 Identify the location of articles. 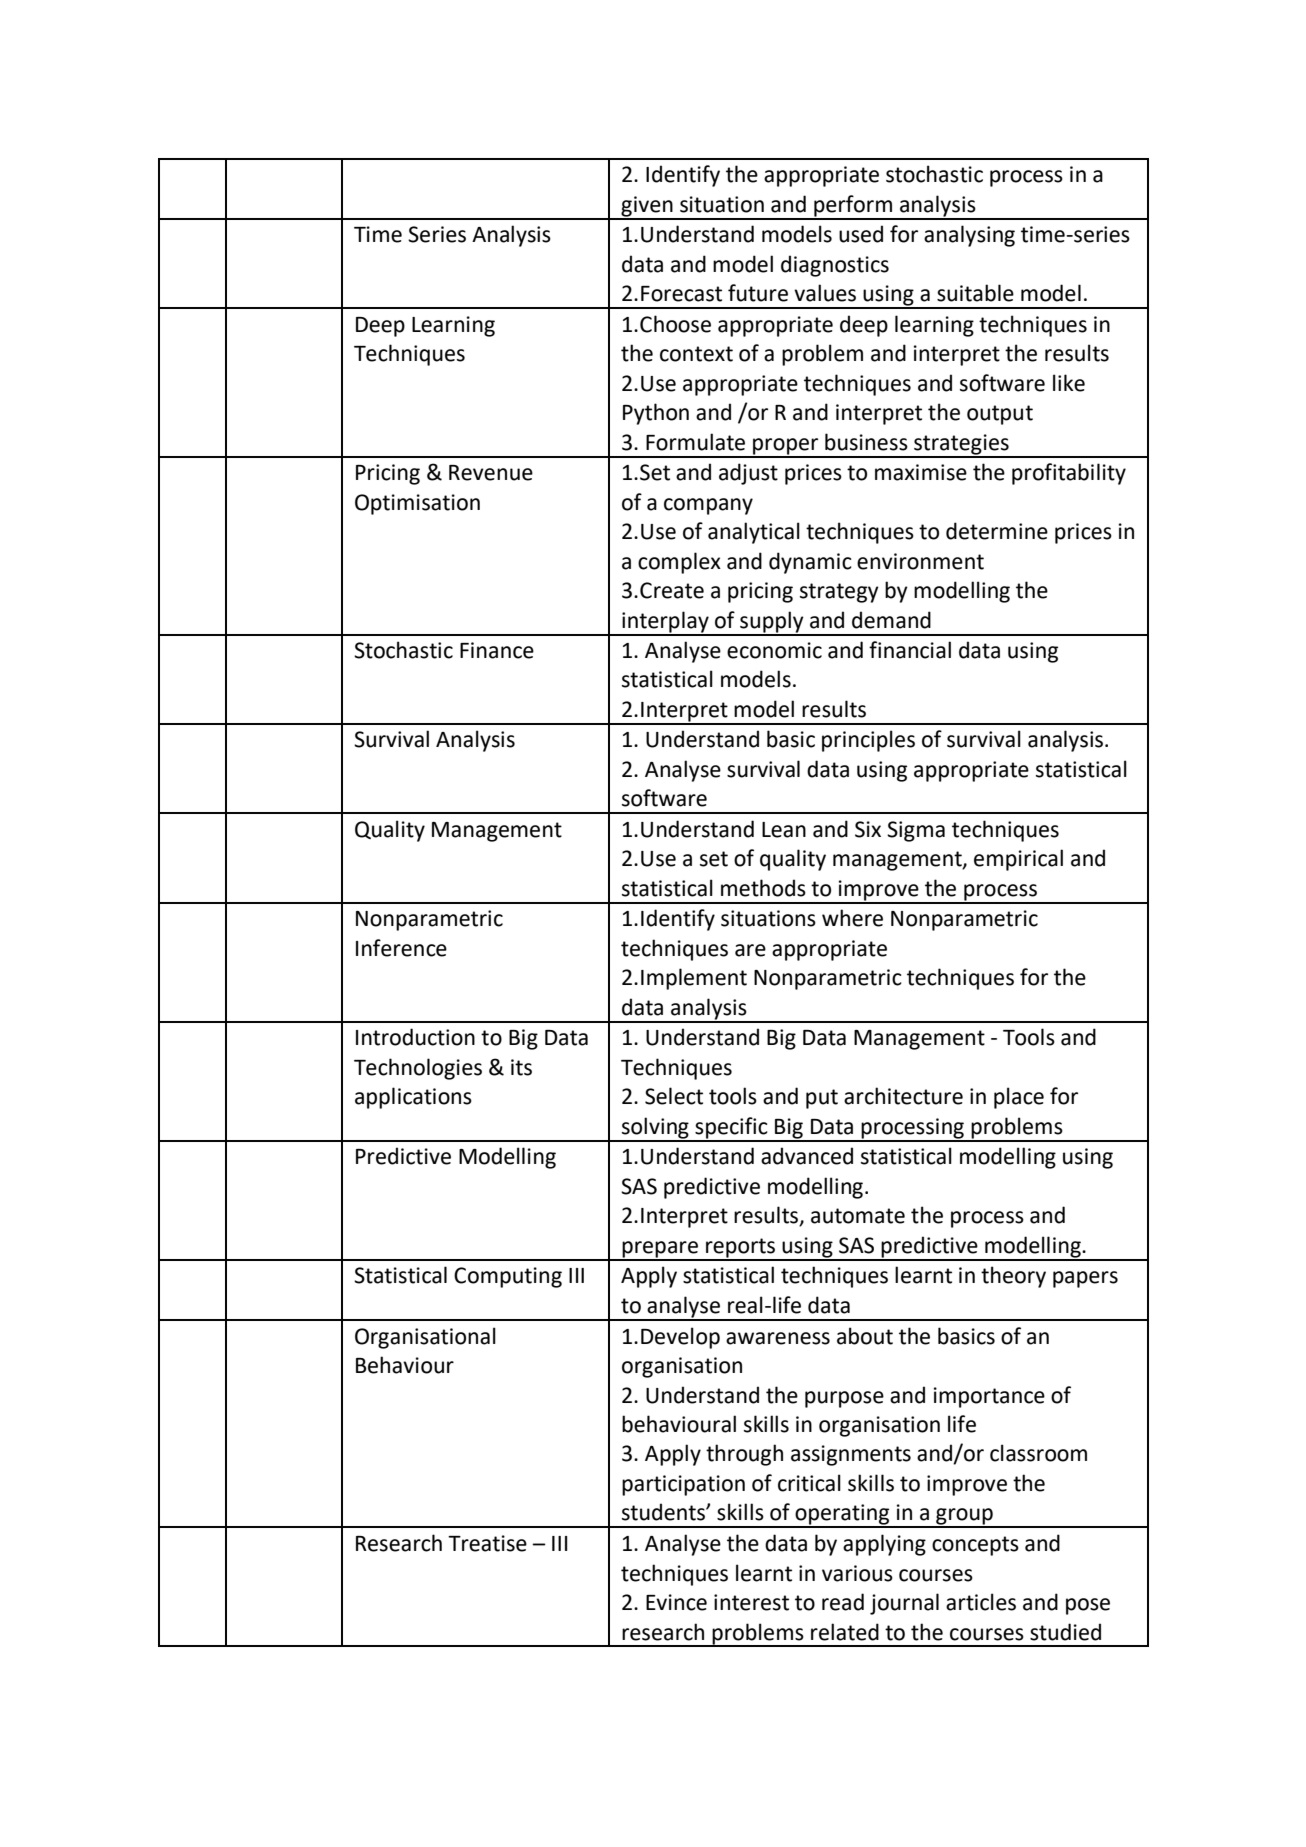
(981, 1602).
